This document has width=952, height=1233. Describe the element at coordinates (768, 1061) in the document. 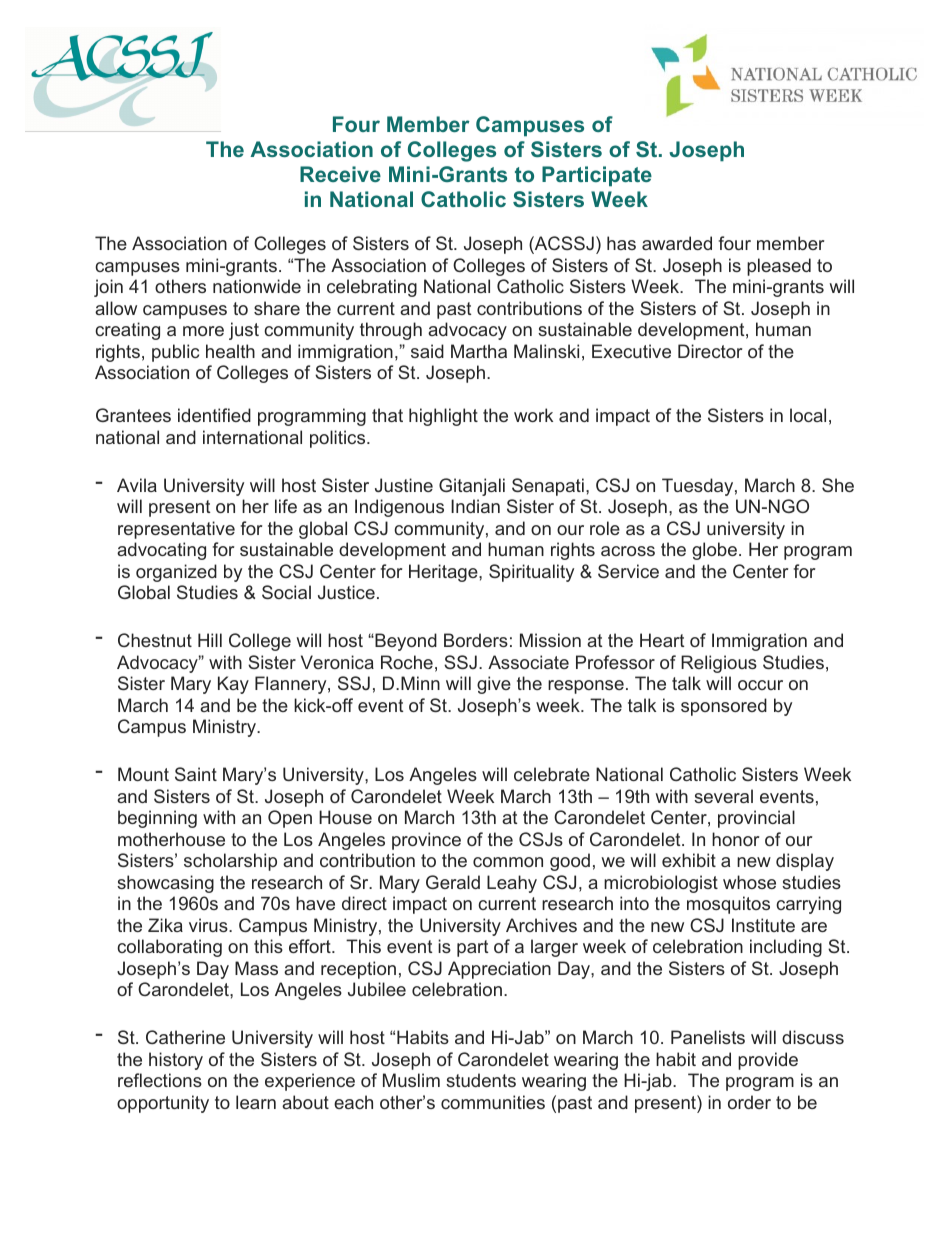

I see `provide` at that location.
